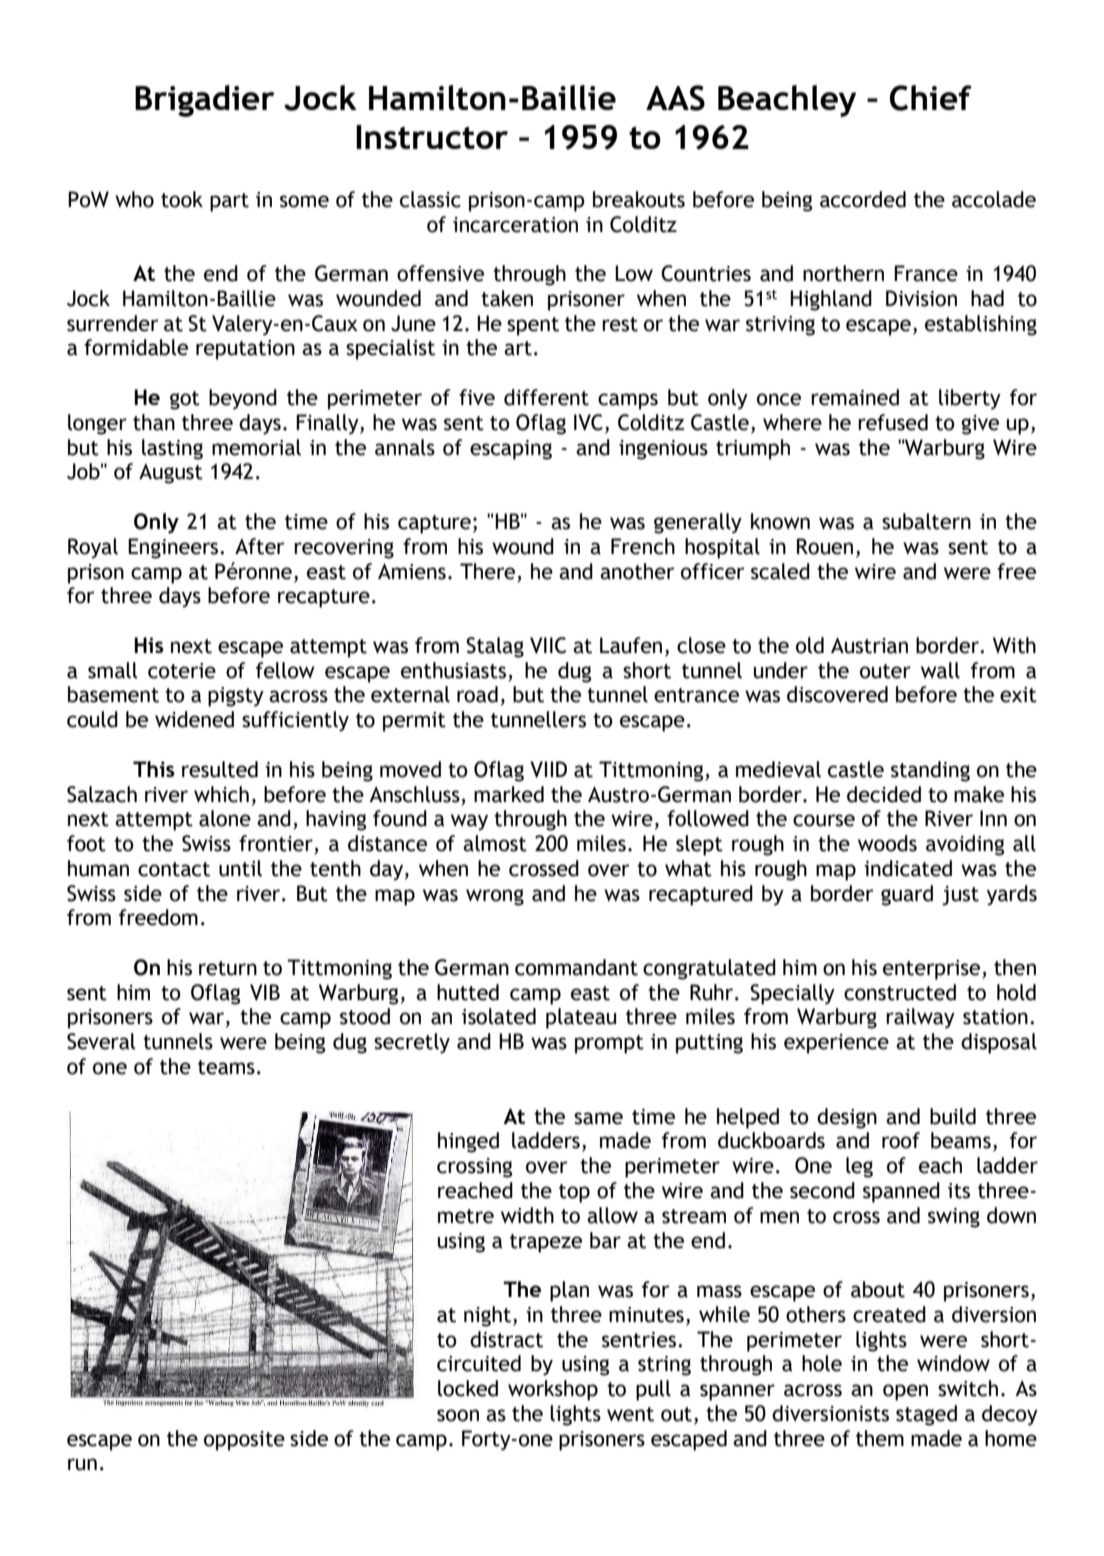  I want to click on standing, so click(930, 771).
